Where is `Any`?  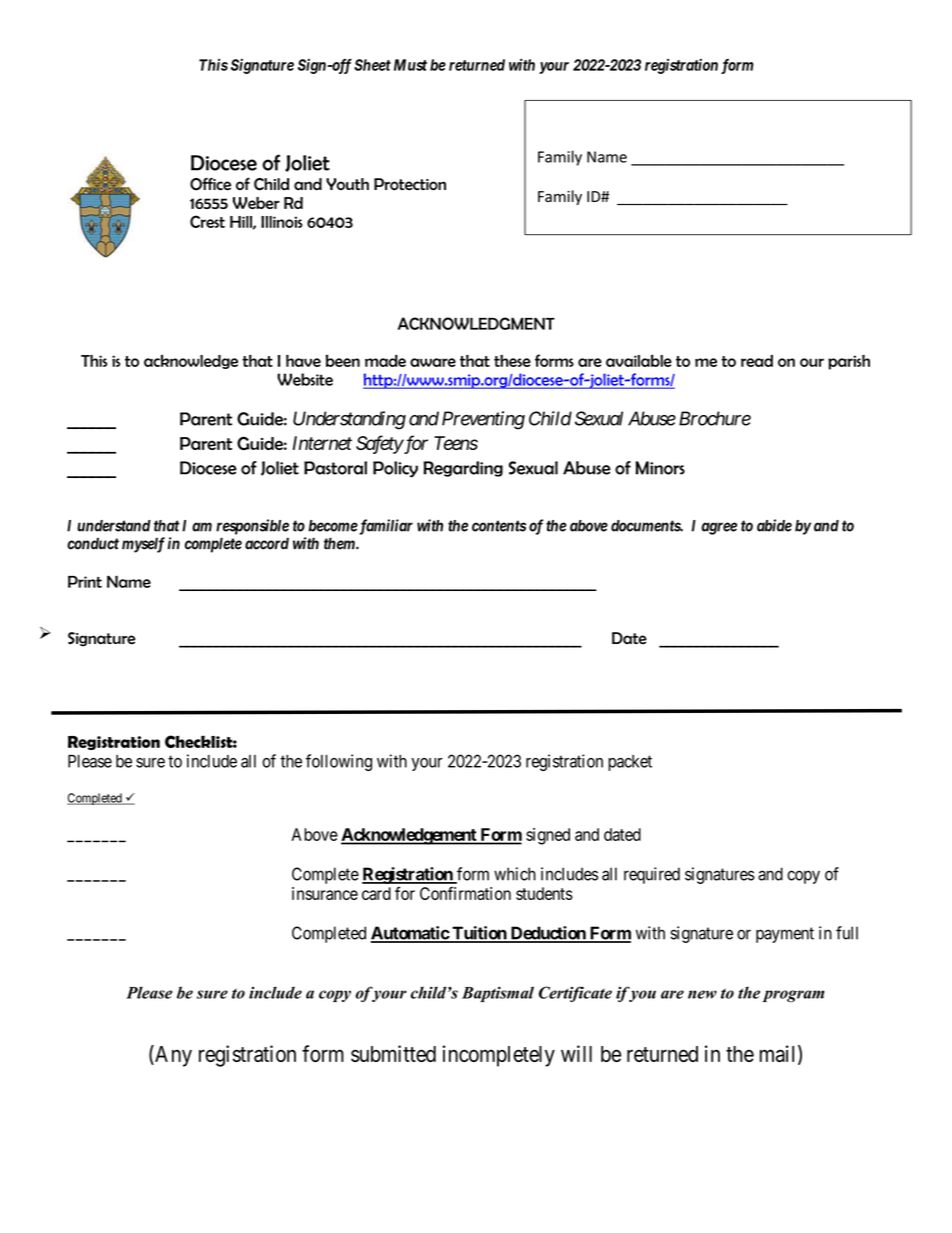
Any is located at coordinates (172, 1056).
